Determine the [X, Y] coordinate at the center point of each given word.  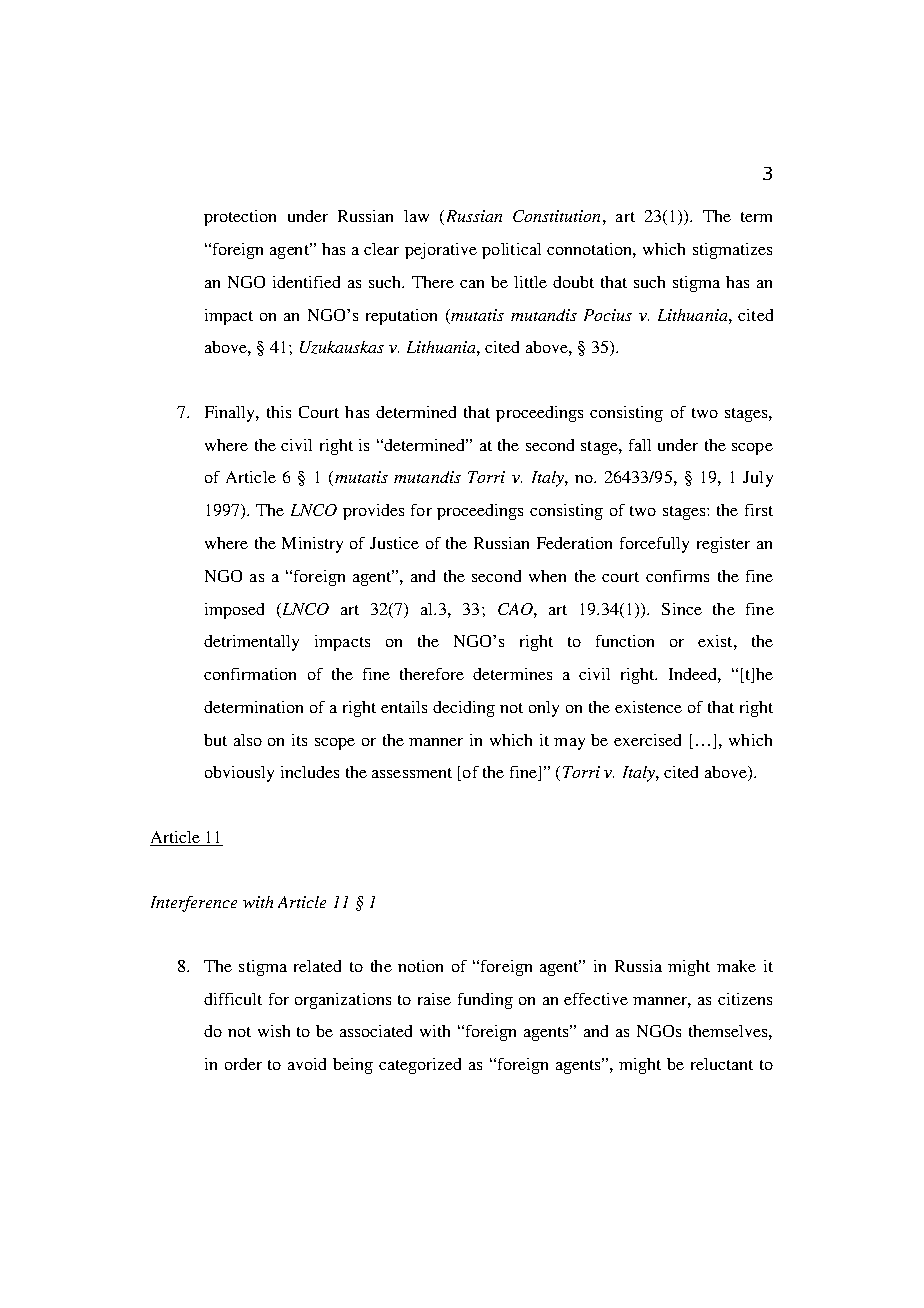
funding [485, 1001]
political [511, 251]
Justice [394, 543]
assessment [412, 773]
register [723, 545]
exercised [647, 740]
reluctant [722, 1064]
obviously [239, 774]
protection [240, 218]
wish [274, 1031]
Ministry [312, 545]
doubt [573, 282]
